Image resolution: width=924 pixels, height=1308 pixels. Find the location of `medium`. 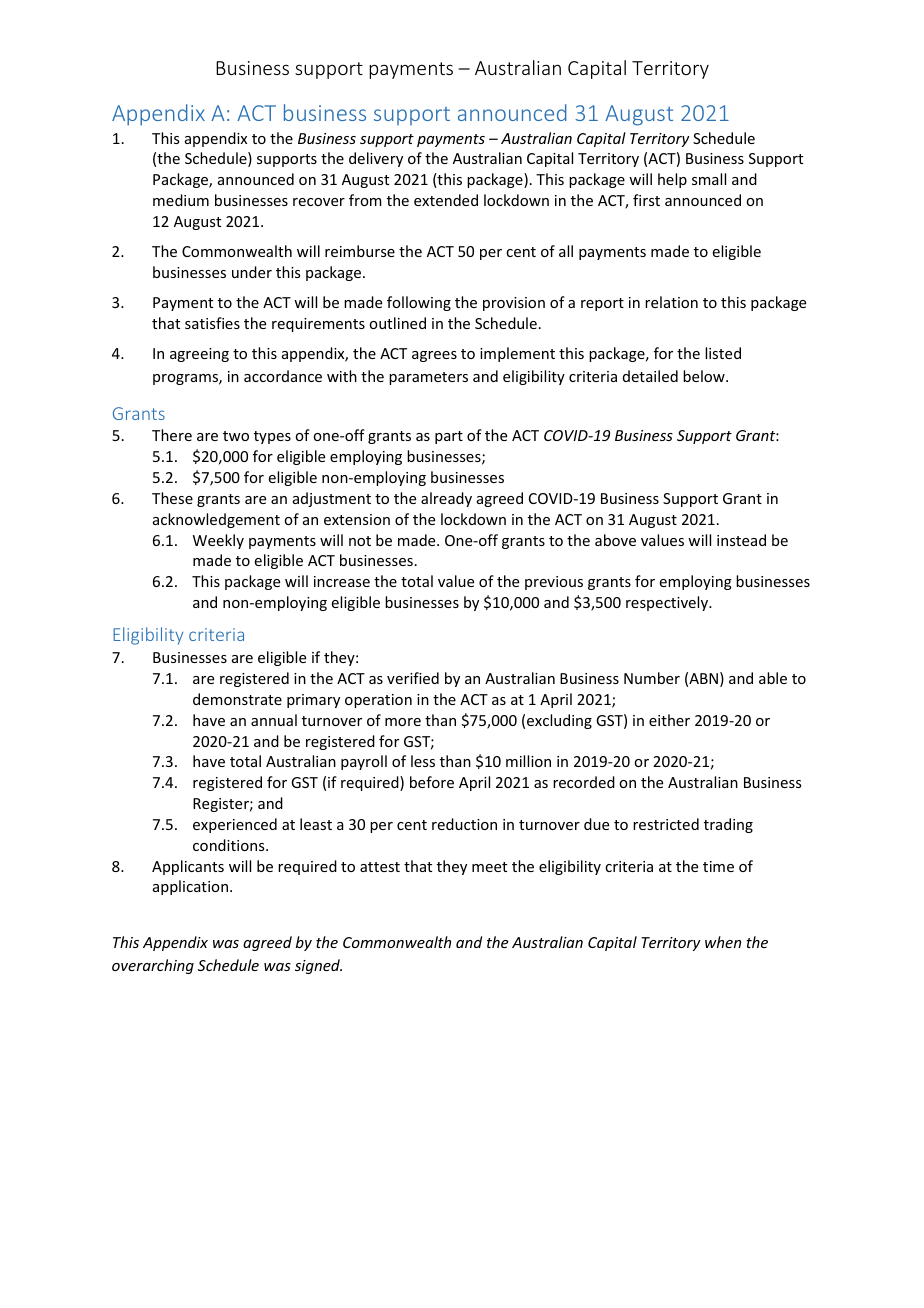

medium is located at coordinates (181, 200).
